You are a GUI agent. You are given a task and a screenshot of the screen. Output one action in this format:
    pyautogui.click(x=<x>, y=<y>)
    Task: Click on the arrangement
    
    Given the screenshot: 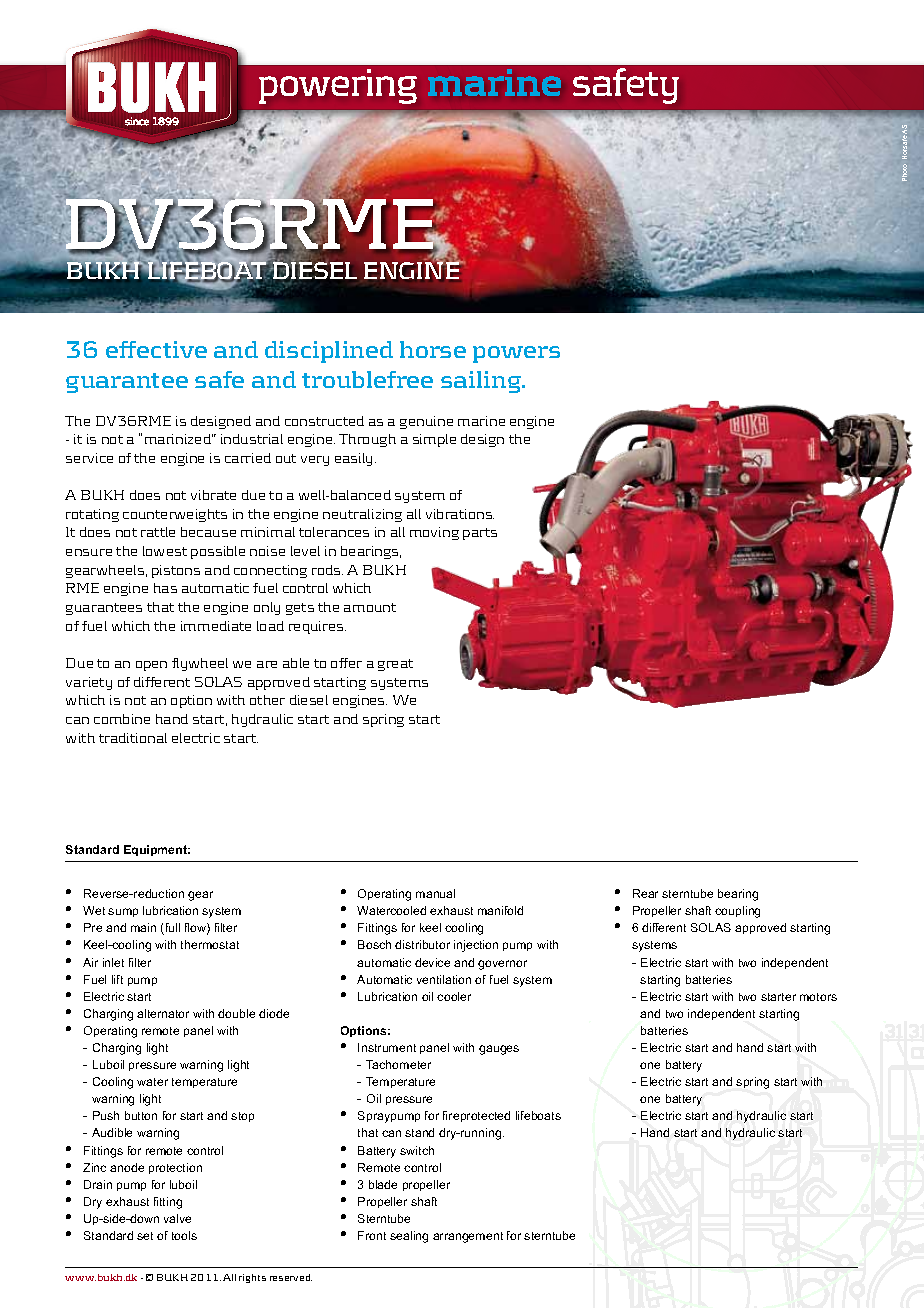 What is the action you would take?
    pyautogui.click(x=468, y=1237)
